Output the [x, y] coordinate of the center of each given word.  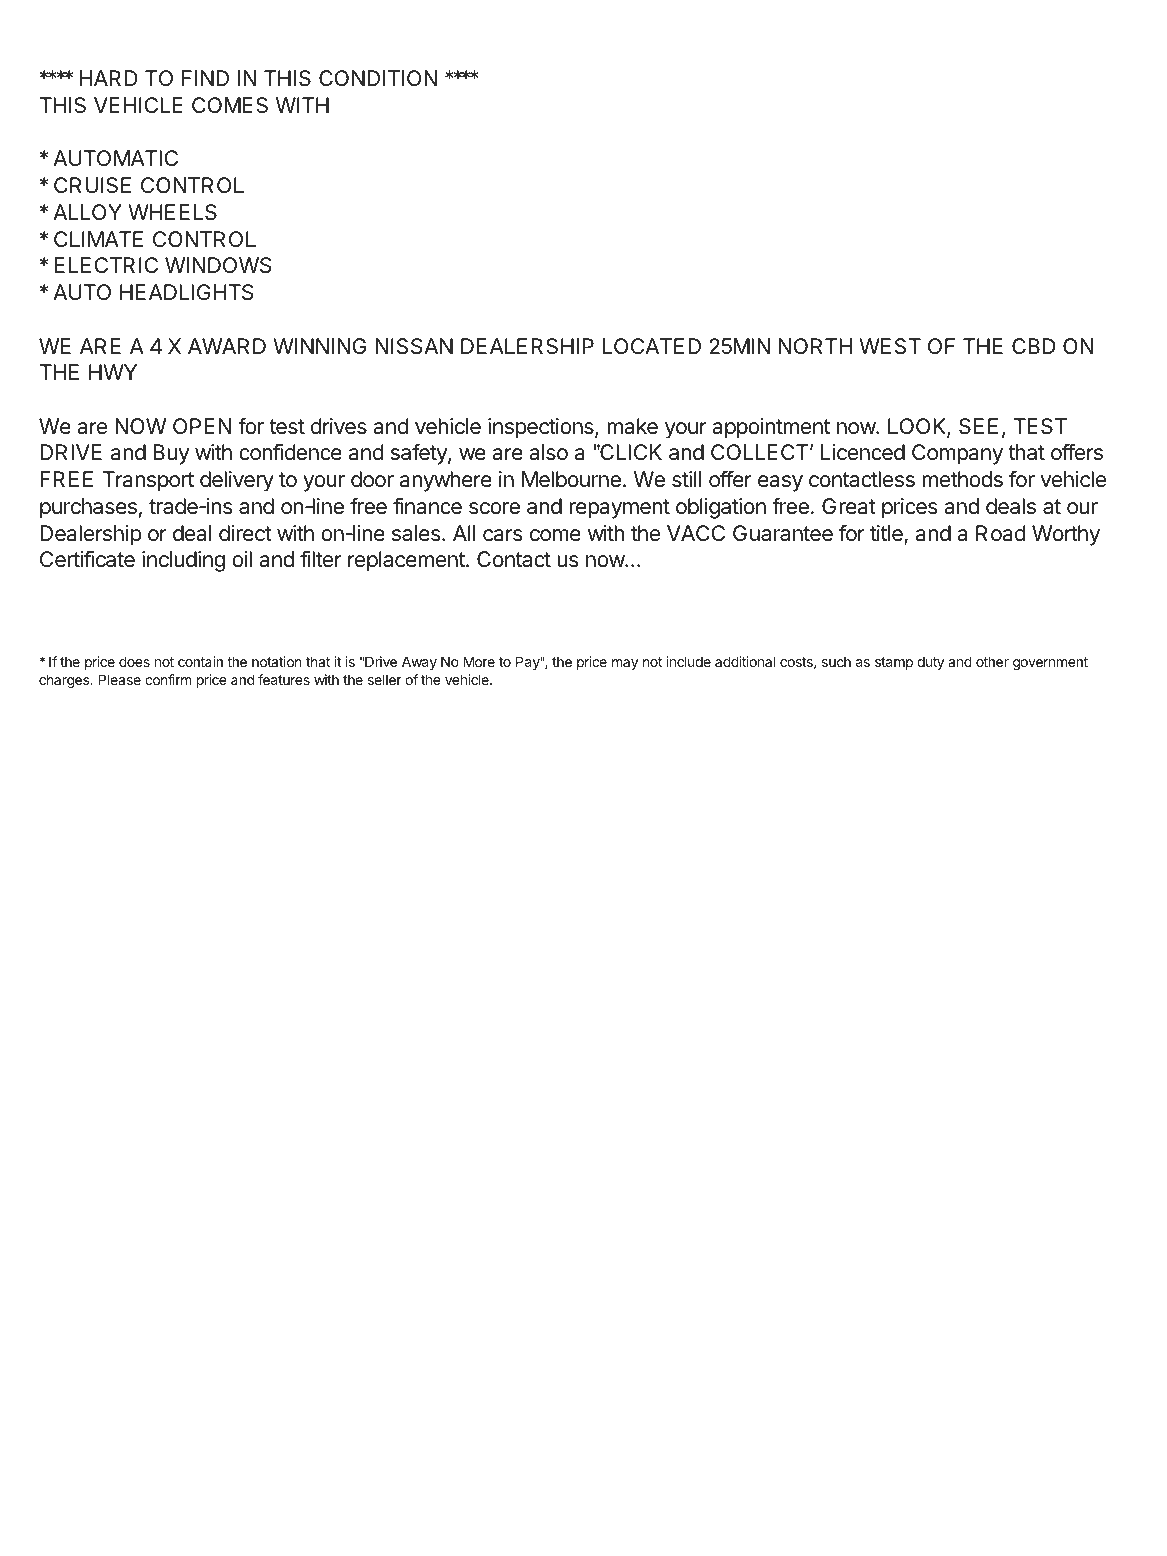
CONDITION [378, 78]
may [625, 664]
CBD [1033, 346]
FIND [205, 78]
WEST [890, 346]
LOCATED [652, 346]
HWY [113, 372]
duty [930, 663]
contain [200, 661]
